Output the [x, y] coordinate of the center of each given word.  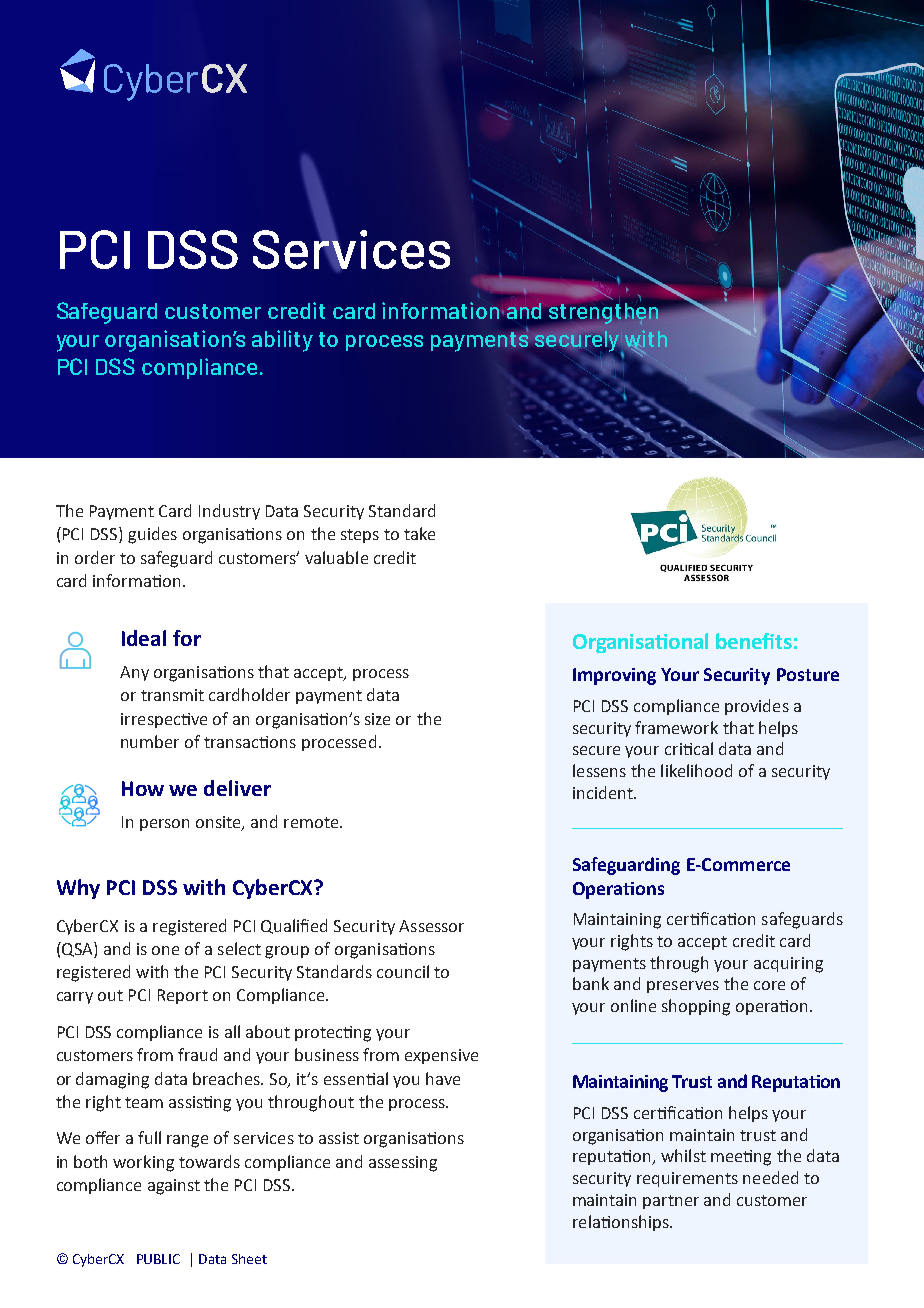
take [419, 533]
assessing [403, 1164]
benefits [754, 641]
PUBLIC [158, 1259]
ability [282, 341]
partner [671, 1202]
